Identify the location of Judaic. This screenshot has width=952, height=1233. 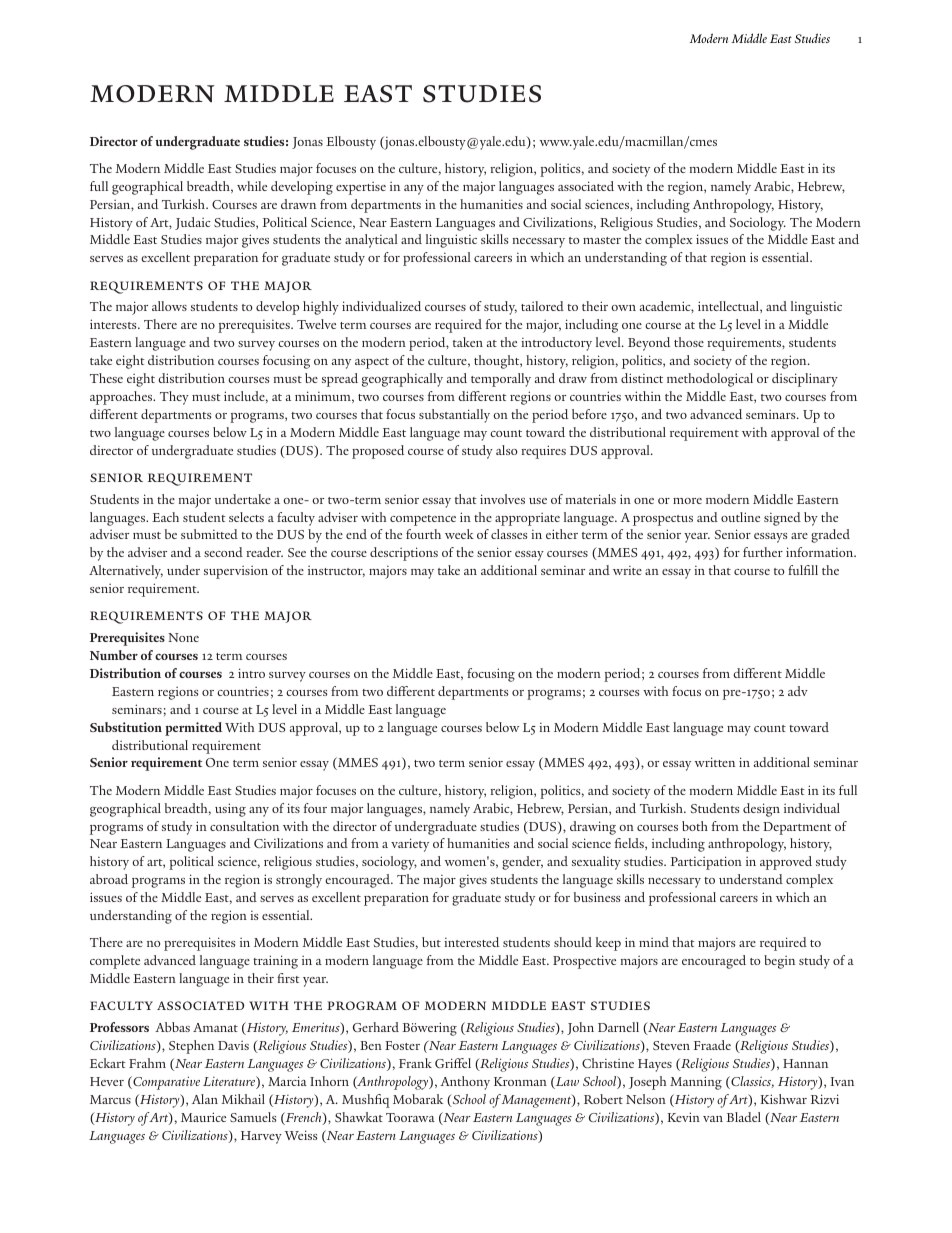
(193, 223).
